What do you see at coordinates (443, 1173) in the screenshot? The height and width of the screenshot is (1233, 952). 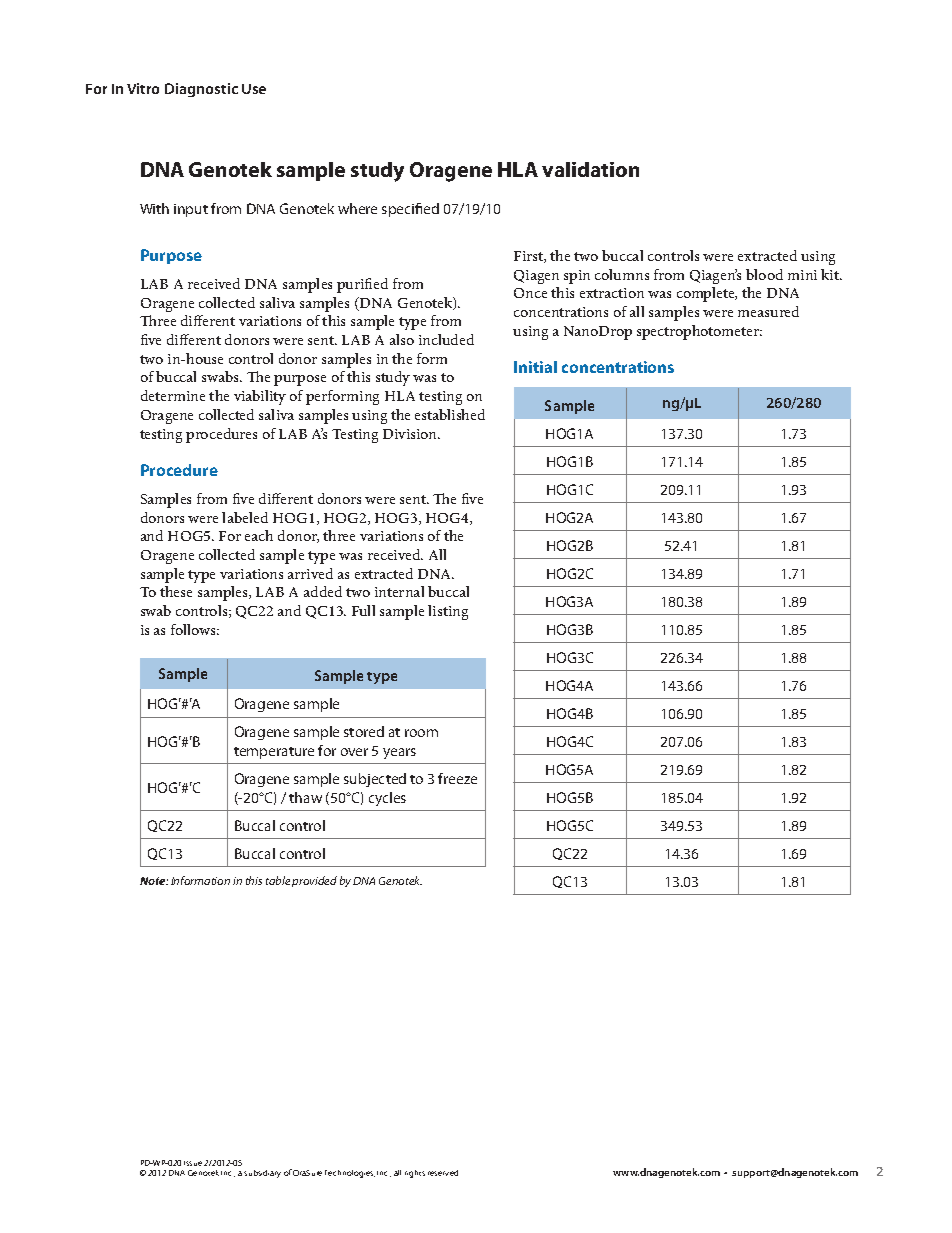 I see `reserved` at bounding box center [443, 1173].
